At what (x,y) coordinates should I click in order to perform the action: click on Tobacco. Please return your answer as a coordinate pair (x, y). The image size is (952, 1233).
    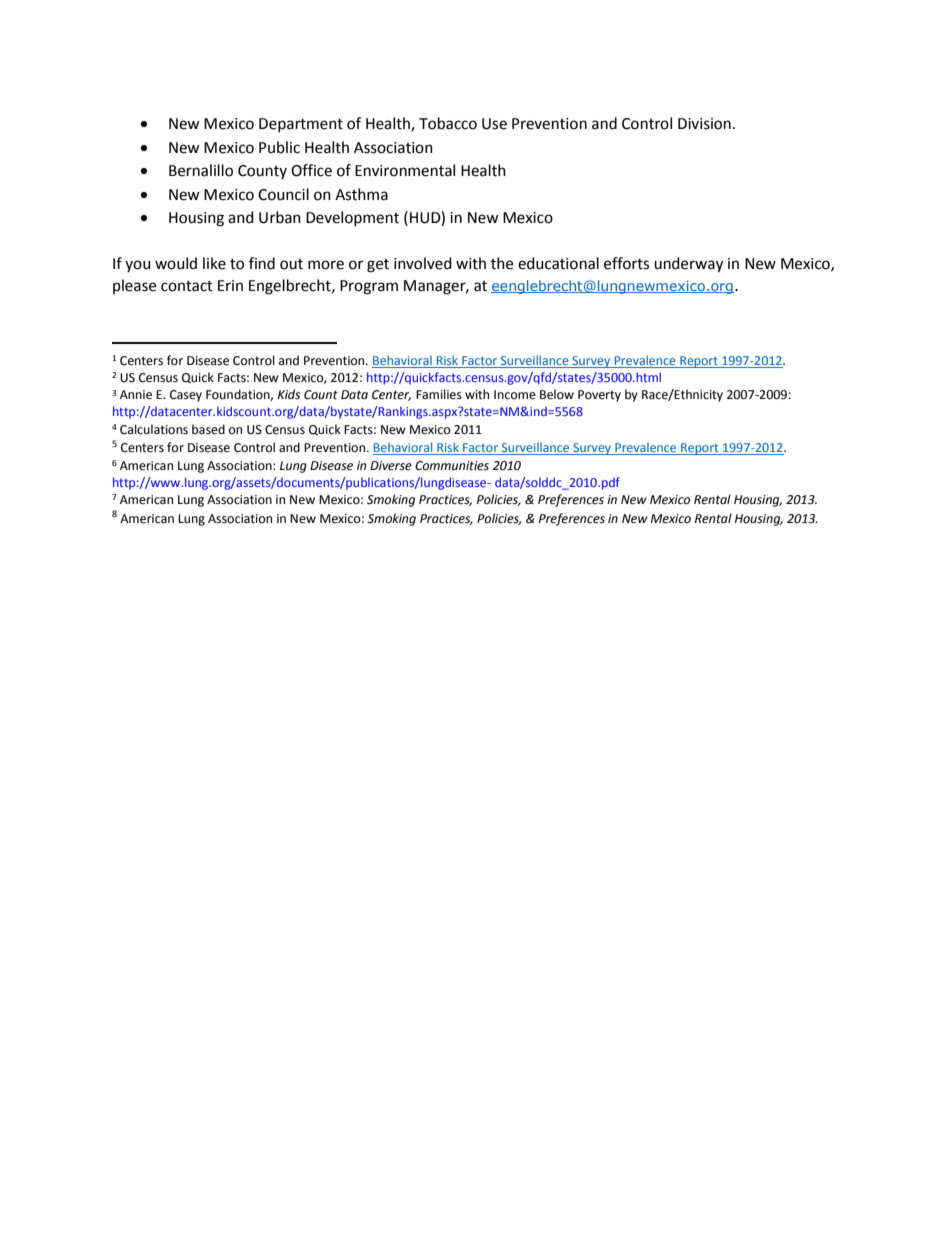
    Looking at the image, I should click on (448, 123).
